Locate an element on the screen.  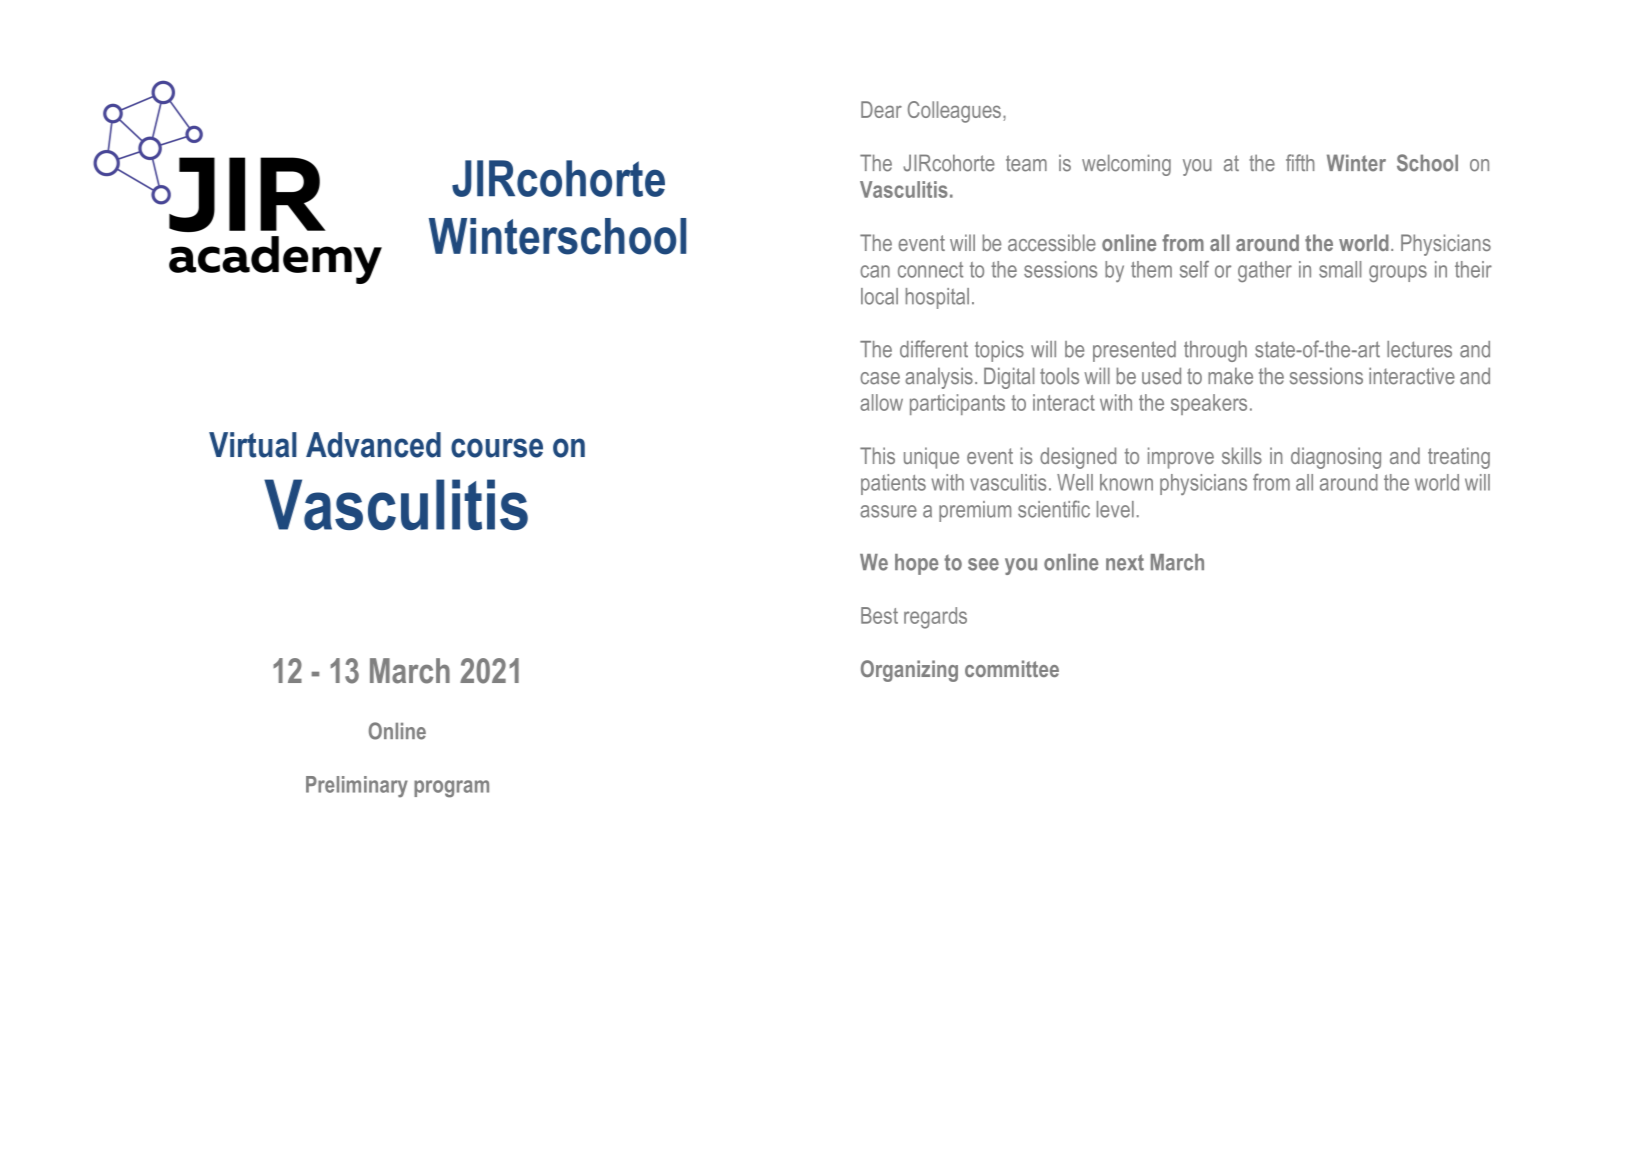
Dear is located at coordinates (881, 109).
